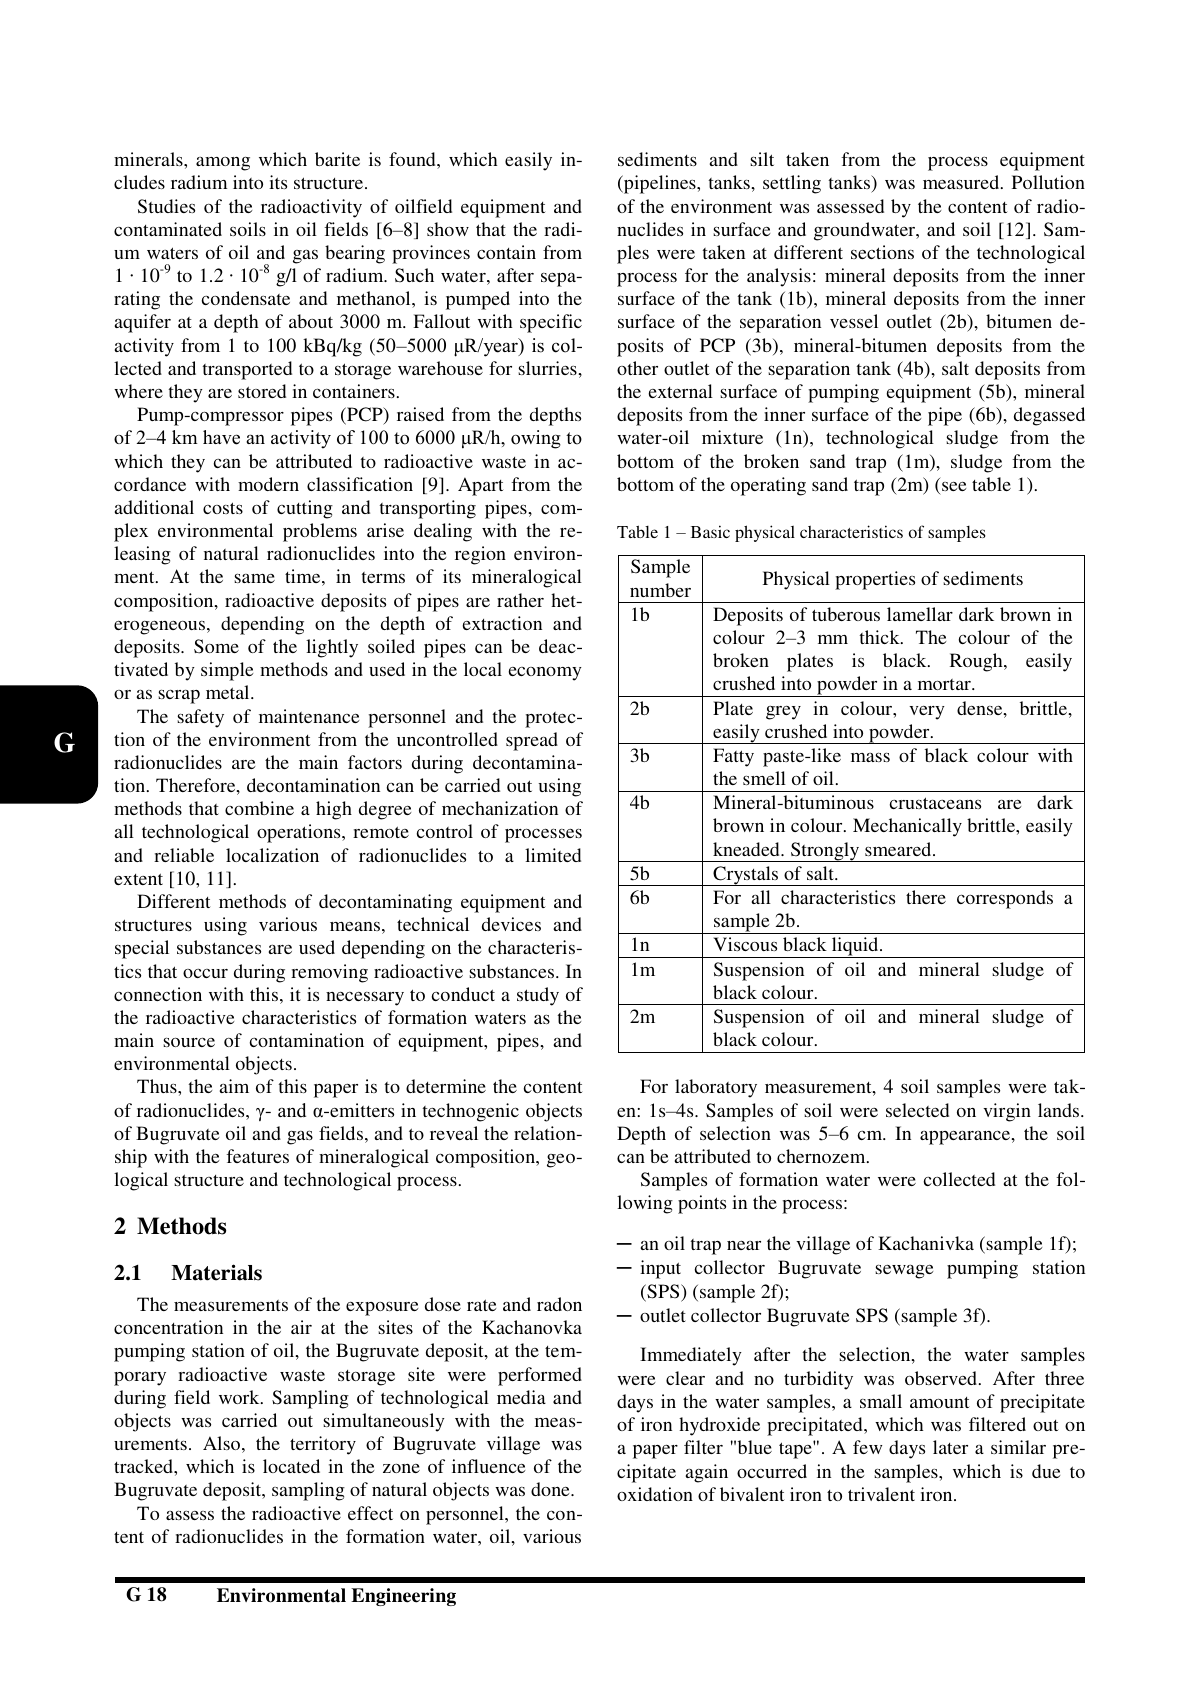 This screenshot has width=1200, height=1697. What do you see at coordinates (184, 855) in the screenshot?
I see `reliable` at bounding box center [184, 855].
